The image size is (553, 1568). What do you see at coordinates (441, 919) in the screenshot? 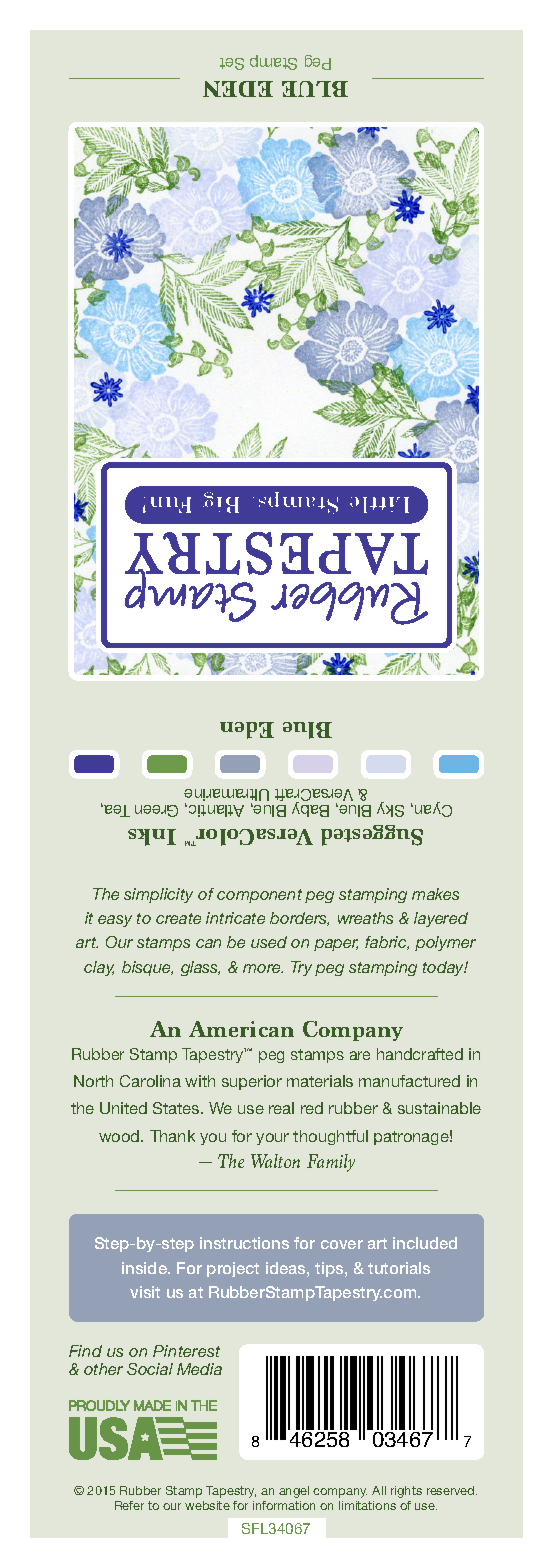
I see `layered` at bounding box center [441, 919].
